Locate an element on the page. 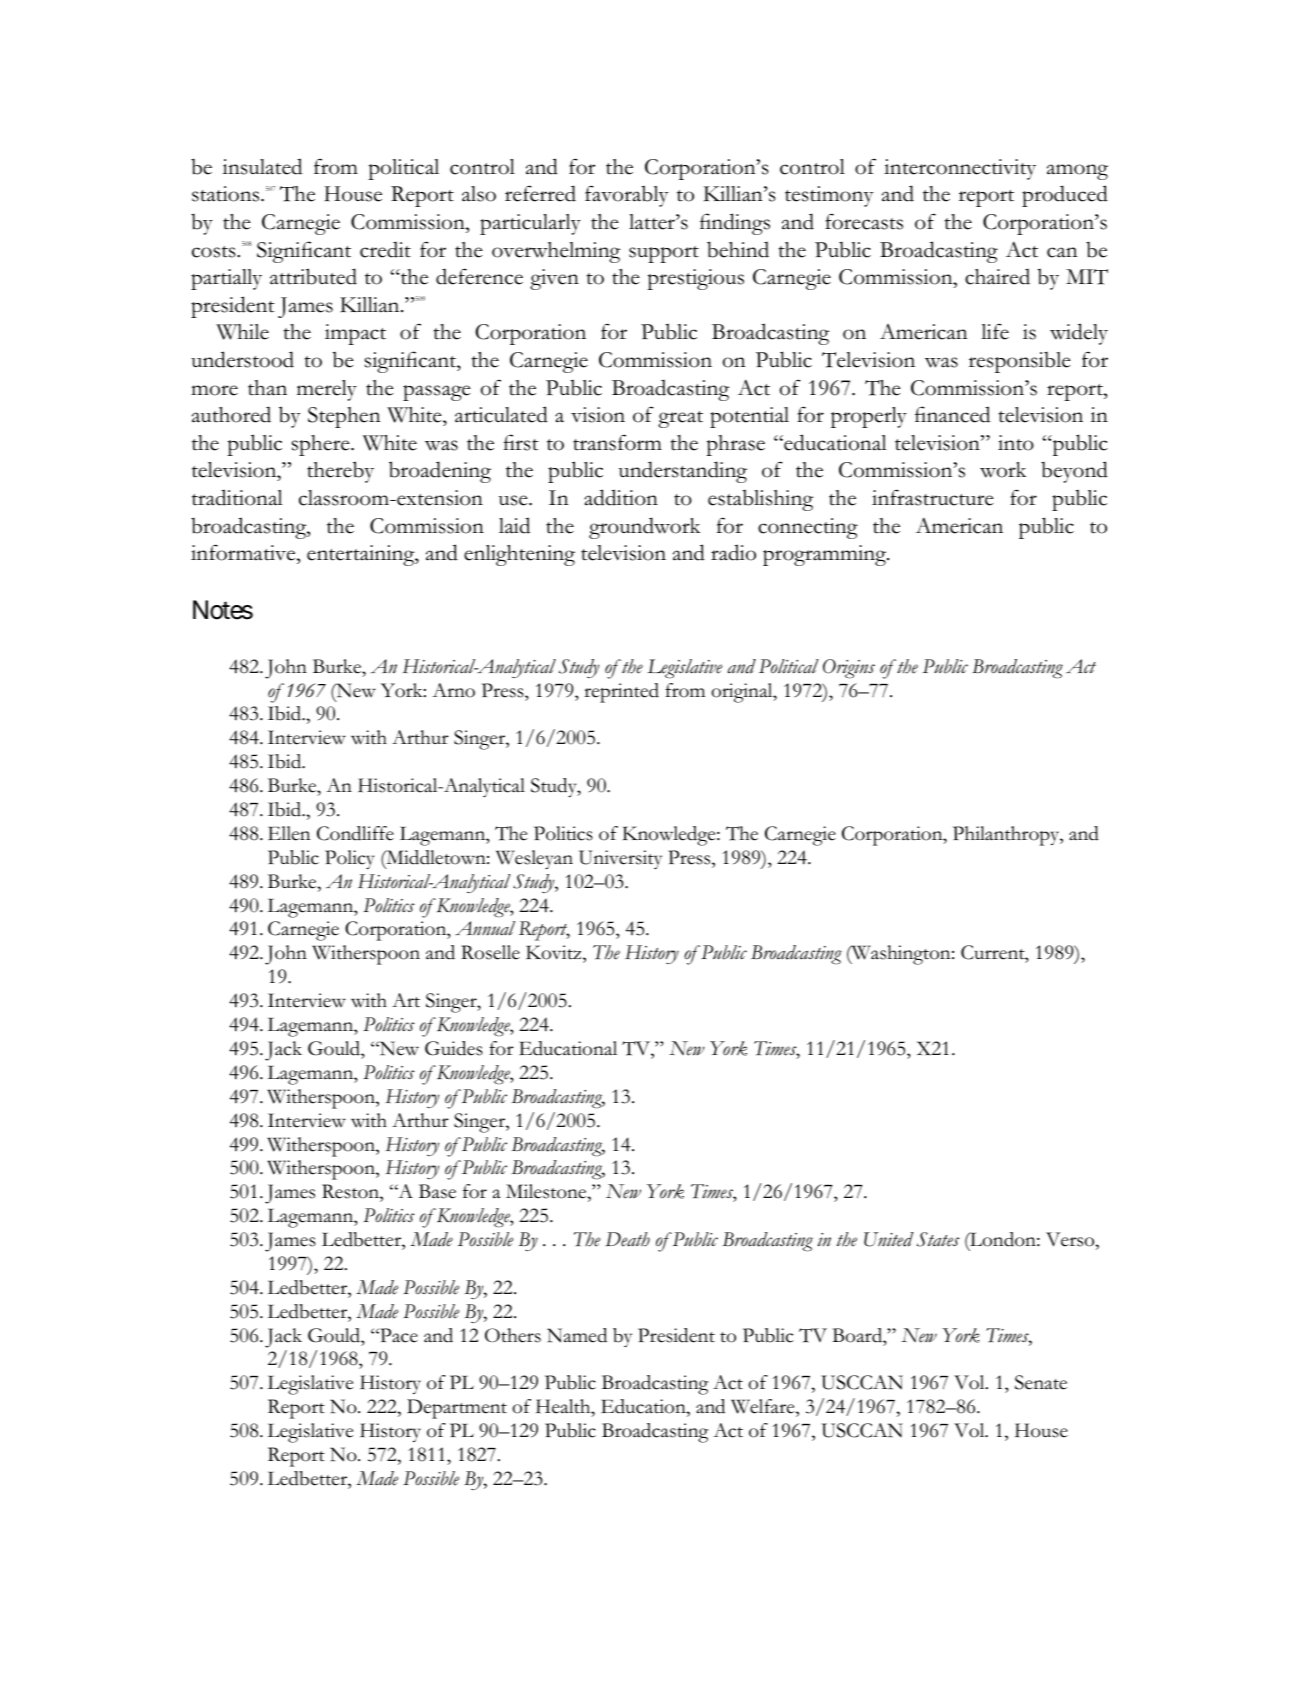  traditional is located at coordinates (237, 497).
